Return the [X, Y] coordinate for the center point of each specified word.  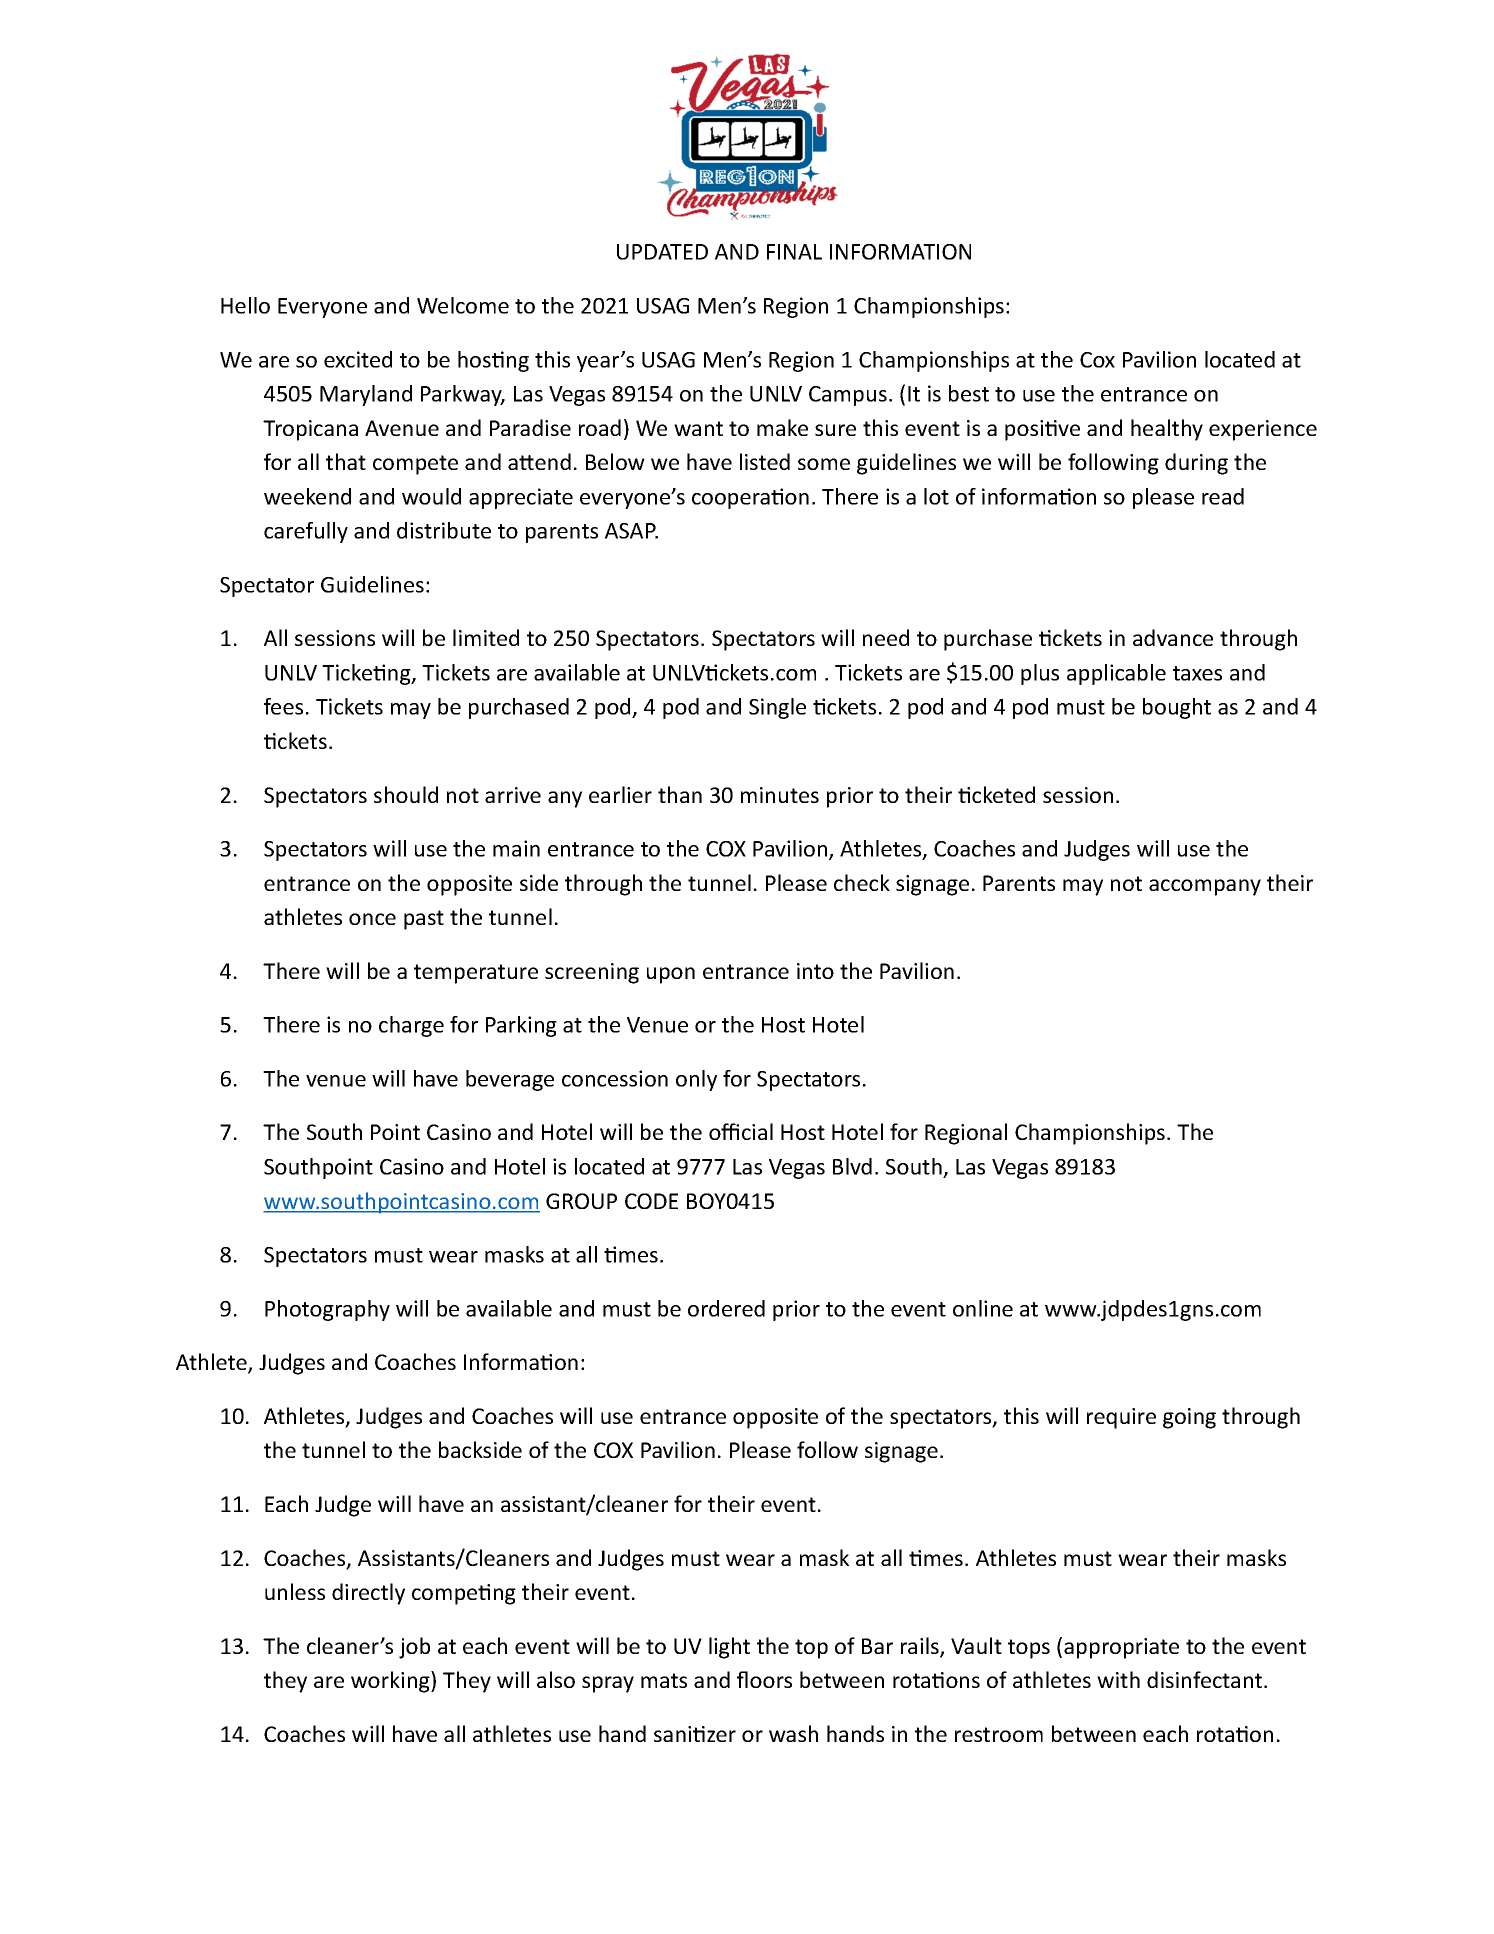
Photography [327, 1310]
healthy [1167, 430]
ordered [726, 1308]
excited [358, 359]
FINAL [794, 252]
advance [1173, 637]
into [815, 971]
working [391, 1682]
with [1118, 1679]
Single [777, 708]
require [1121, 1418]
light [729, 1648]
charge [411, 1026]
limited [486, 637]
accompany [1205, 887]
